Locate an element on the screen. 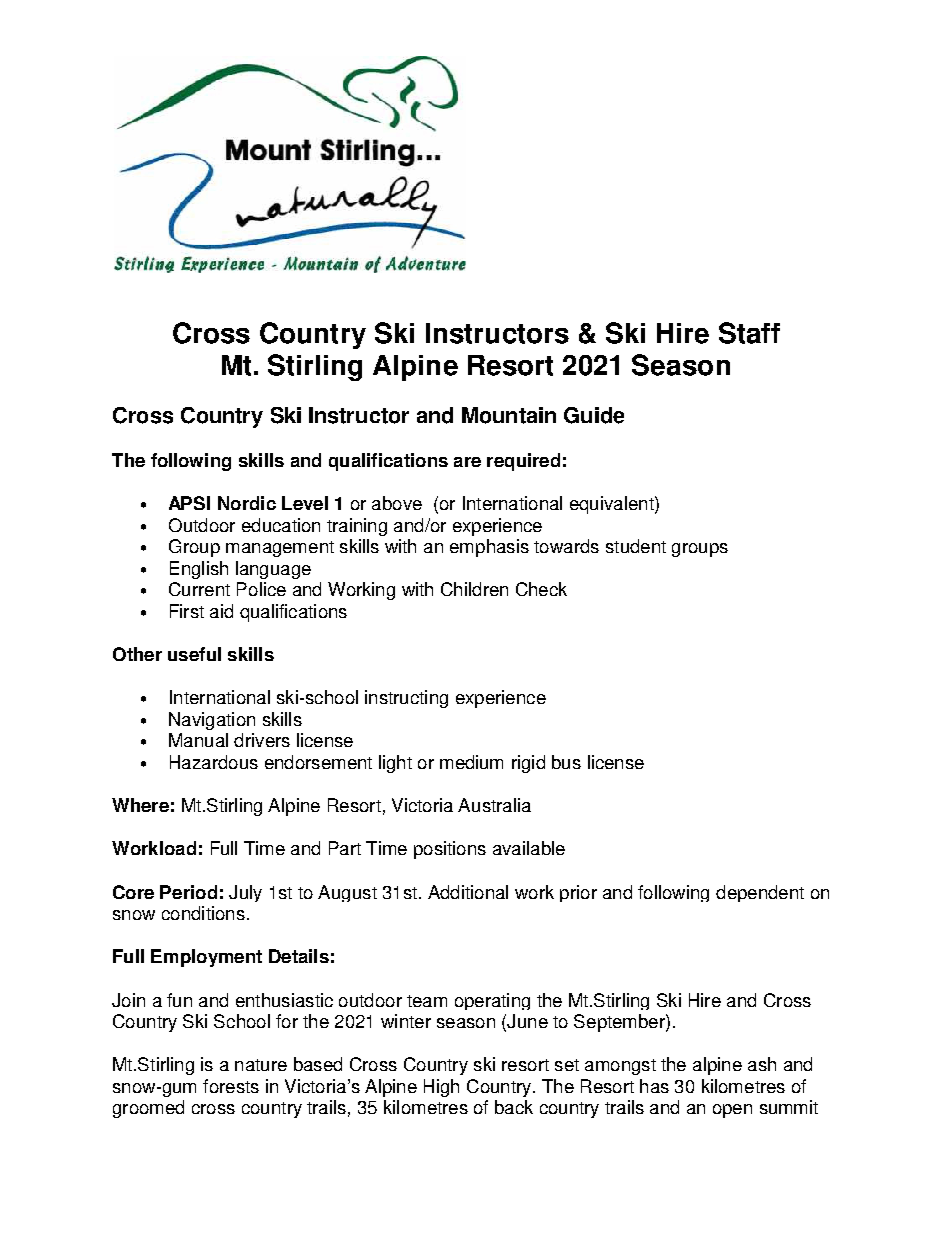 The height and width of the screenshot is (1233, 952). Navigation is located at coordinates (212, 721).
